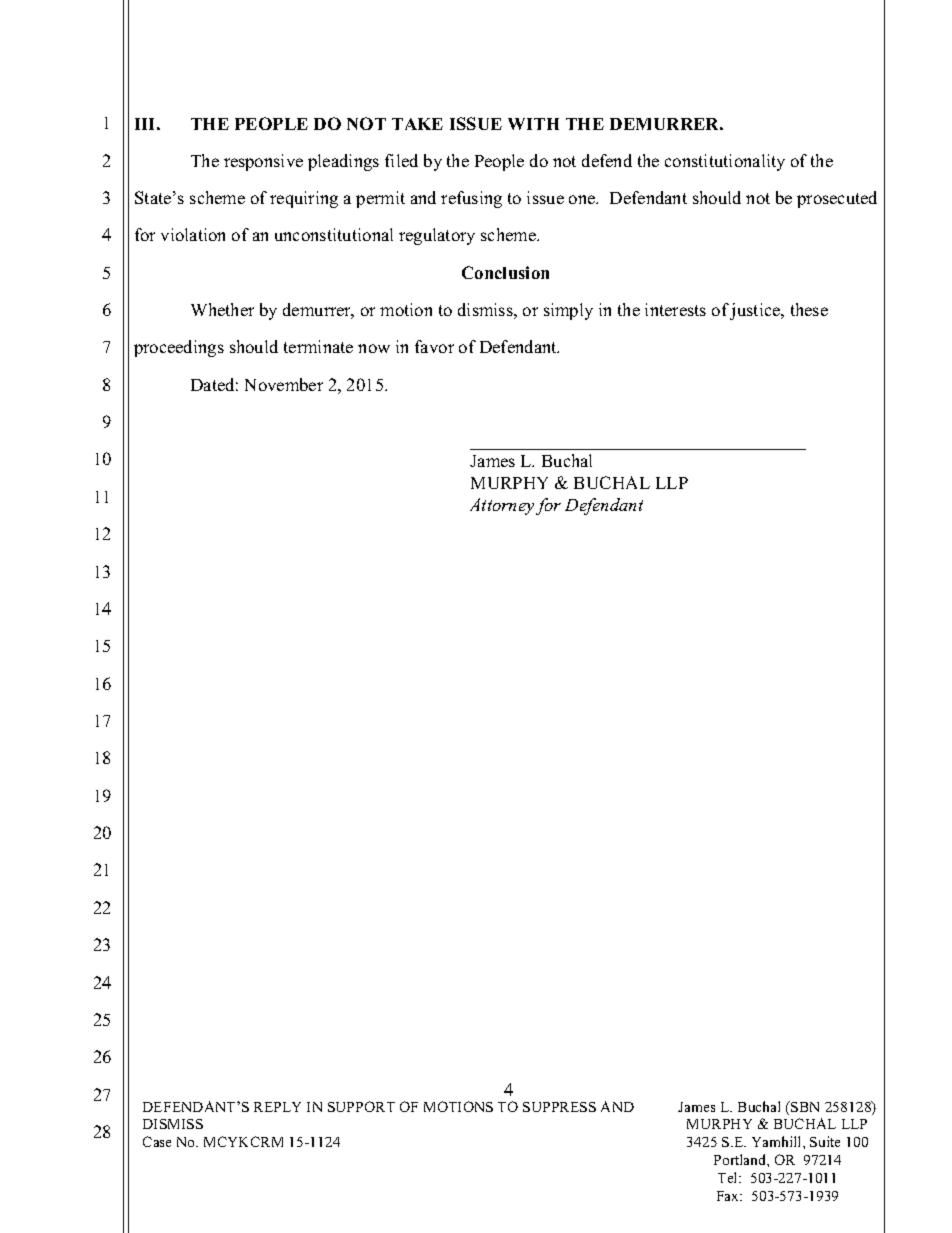  What do you see at coordinates (725, 162) in the screenshot?
I see `constitutionality` at bounding box center [725, 162].
